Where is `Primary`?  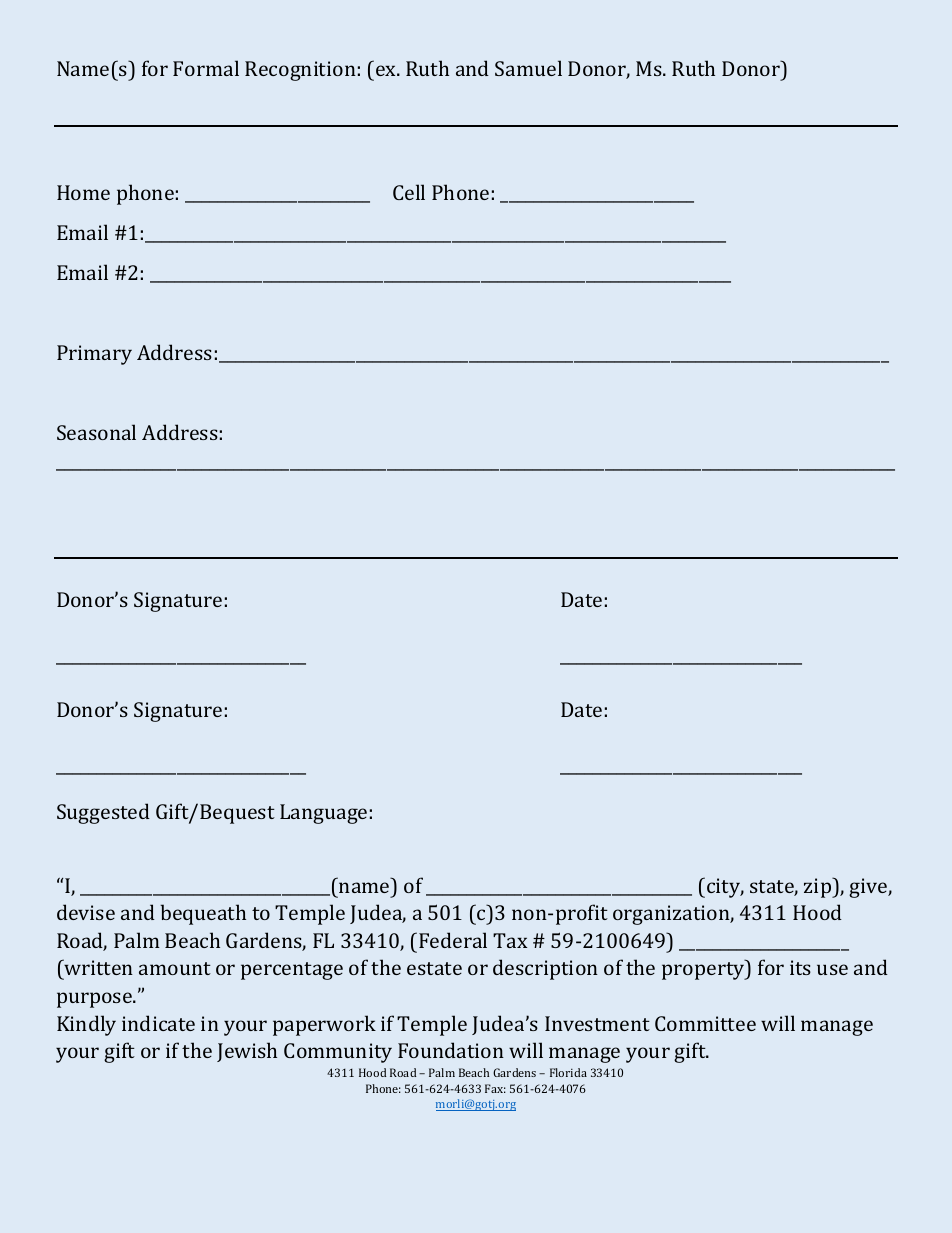
Primary is located at coordinates (94, 355).
